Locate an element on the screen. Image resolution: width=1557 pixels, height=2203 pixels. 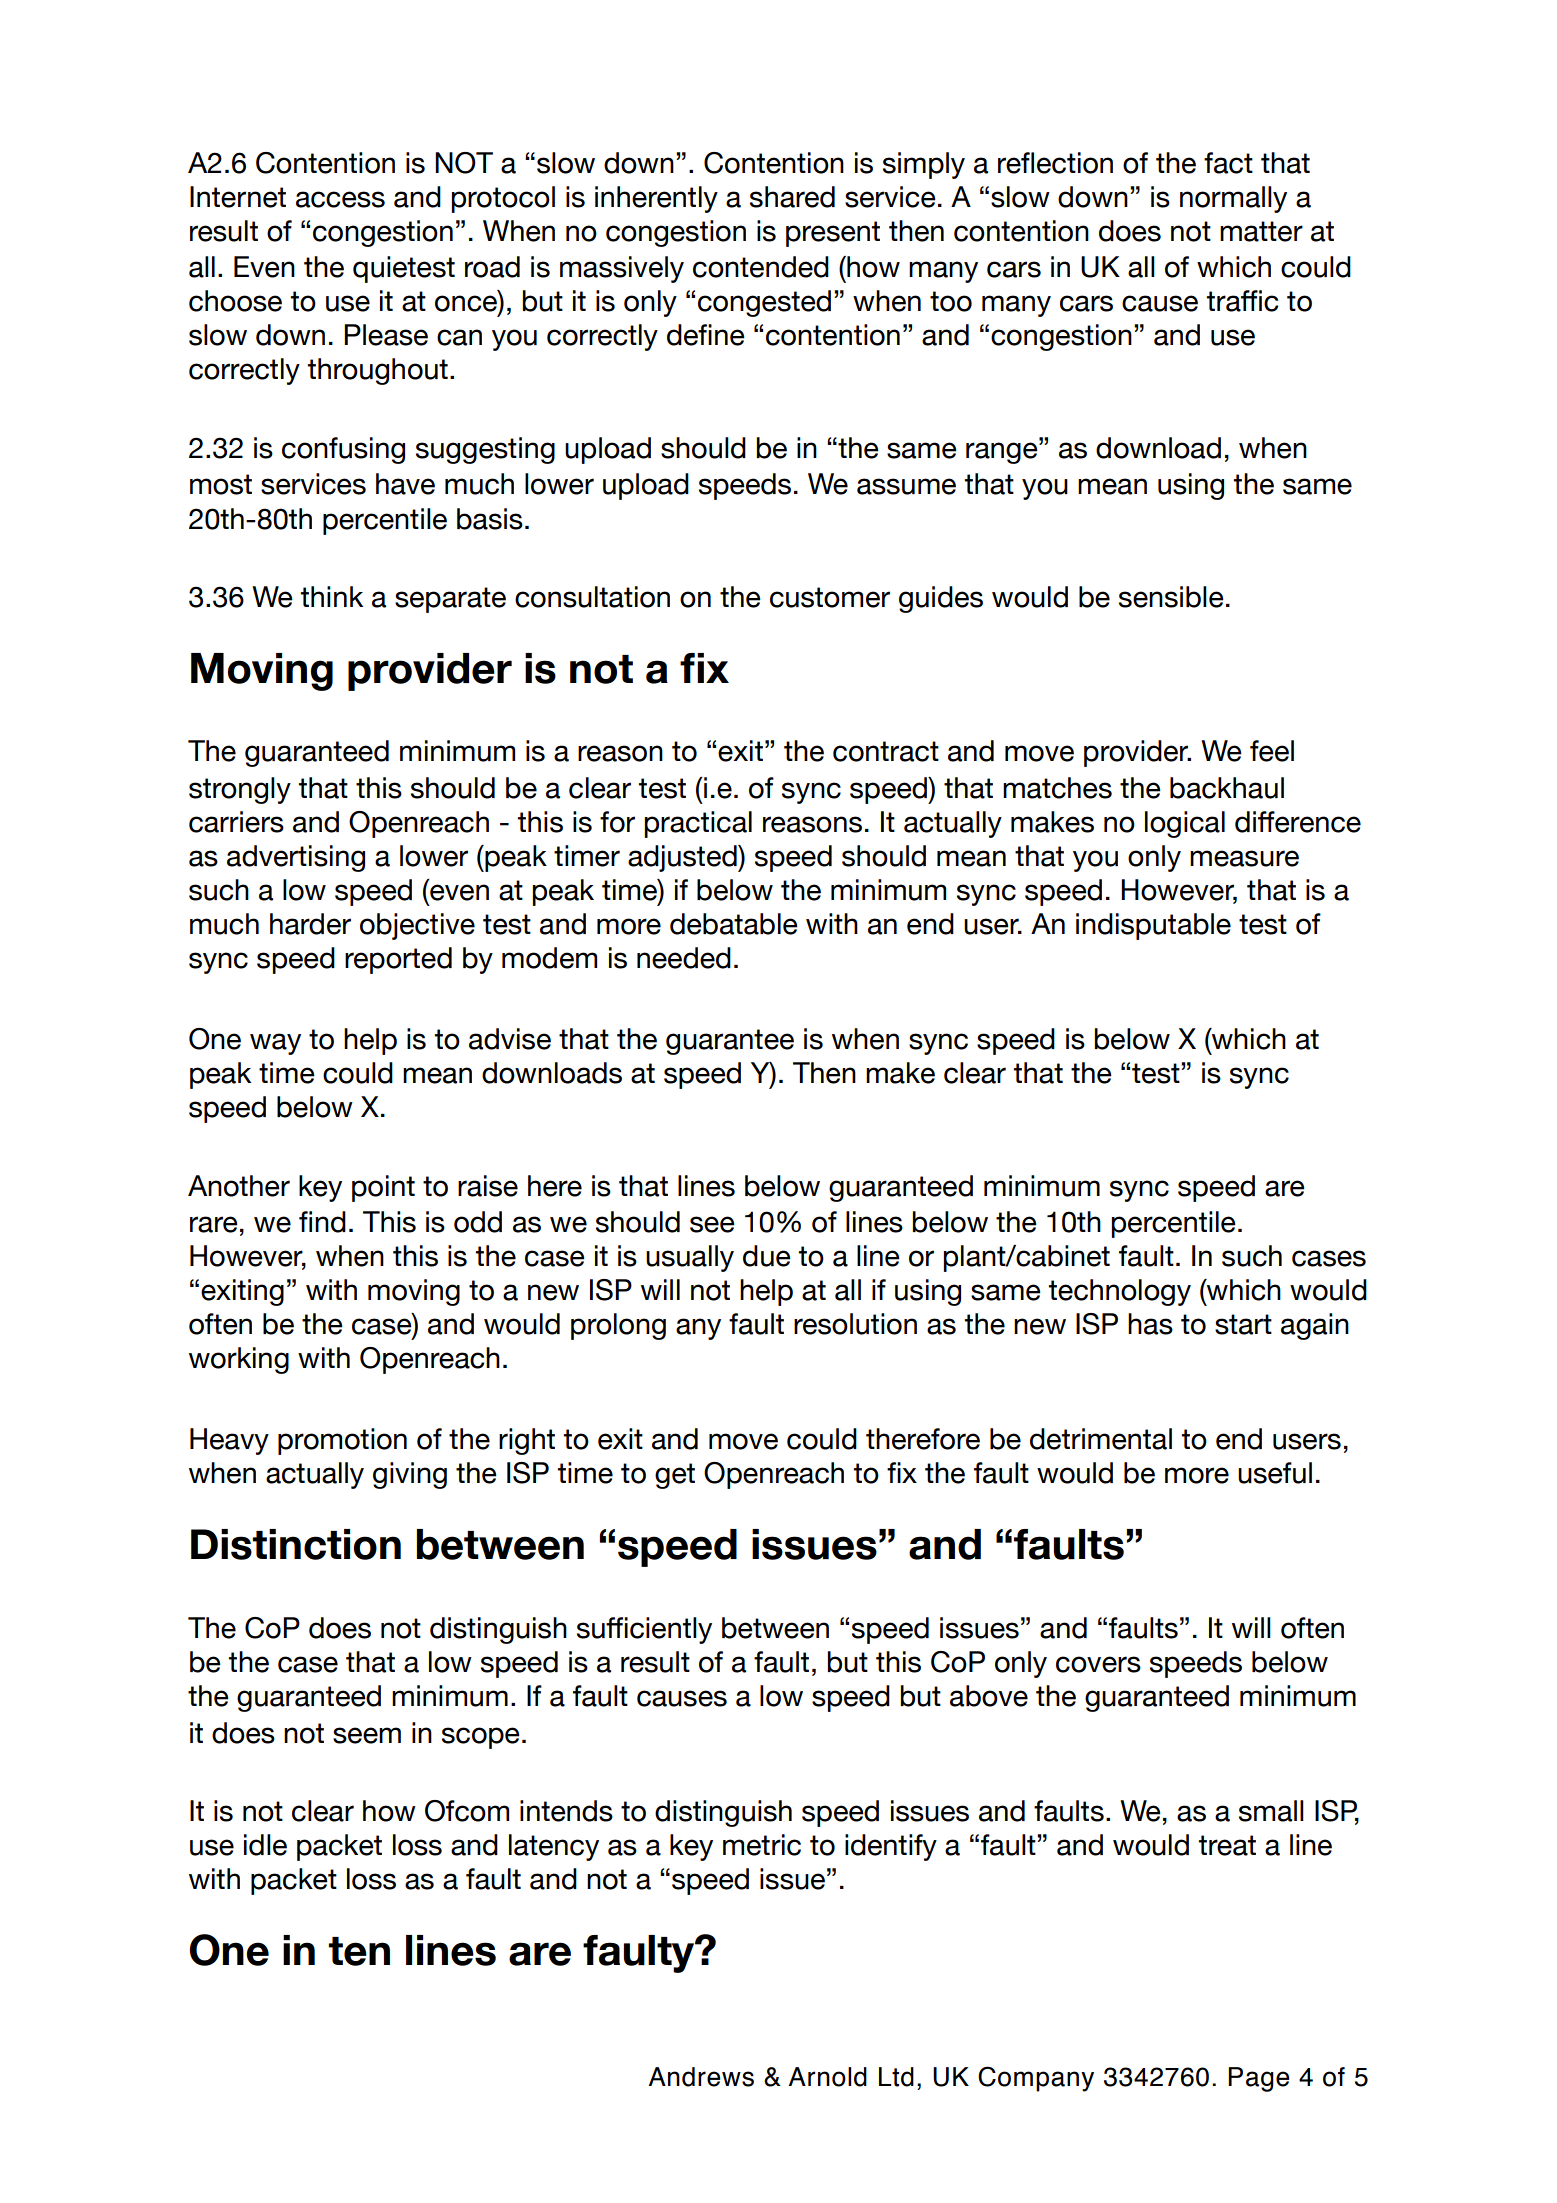
normally is located at coordinates (1233, 199).
